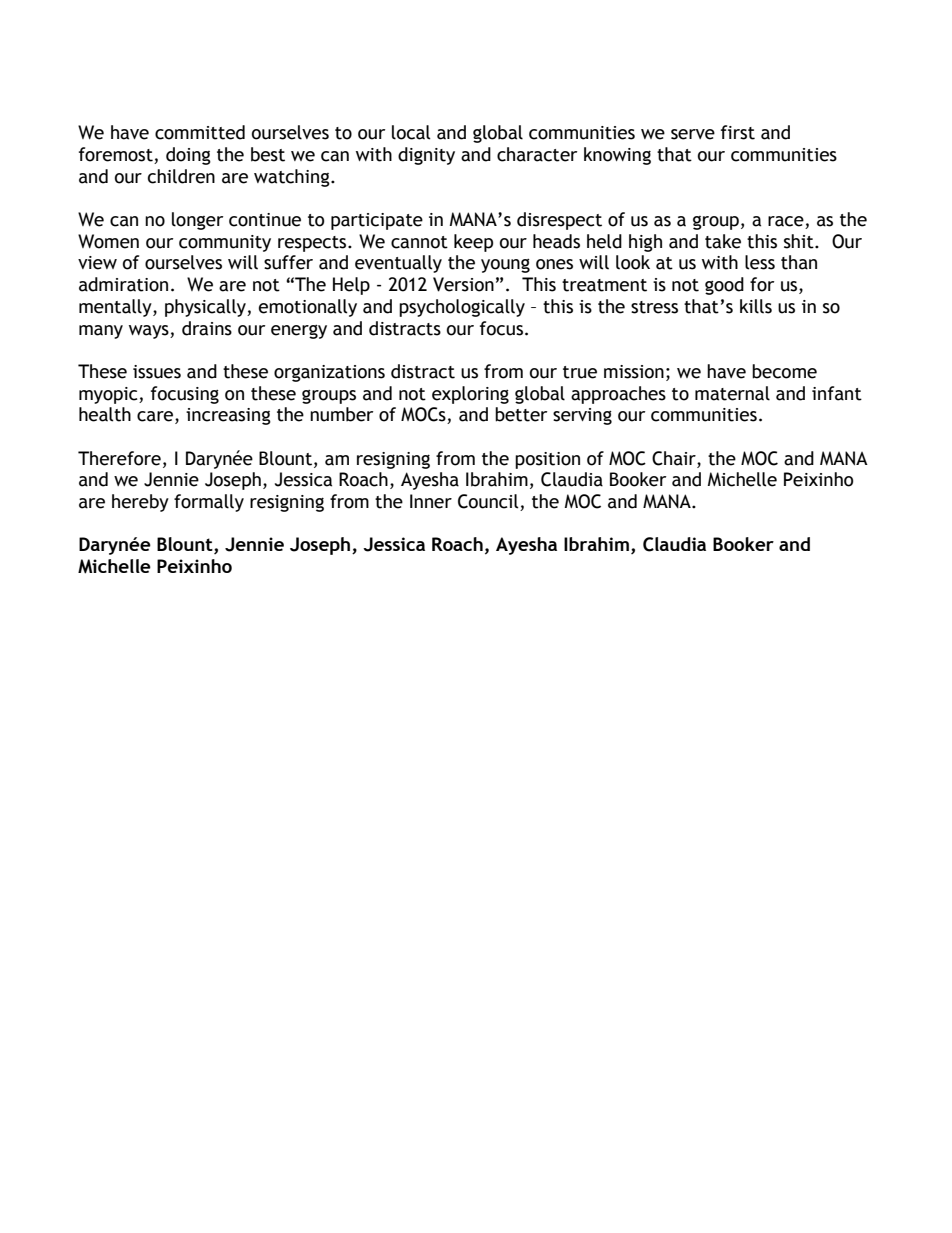 The width and height of the screenshot is (952, 1233). Describe the element at coordinates (784, 371) in the screenshot. I see `become` at that location.
